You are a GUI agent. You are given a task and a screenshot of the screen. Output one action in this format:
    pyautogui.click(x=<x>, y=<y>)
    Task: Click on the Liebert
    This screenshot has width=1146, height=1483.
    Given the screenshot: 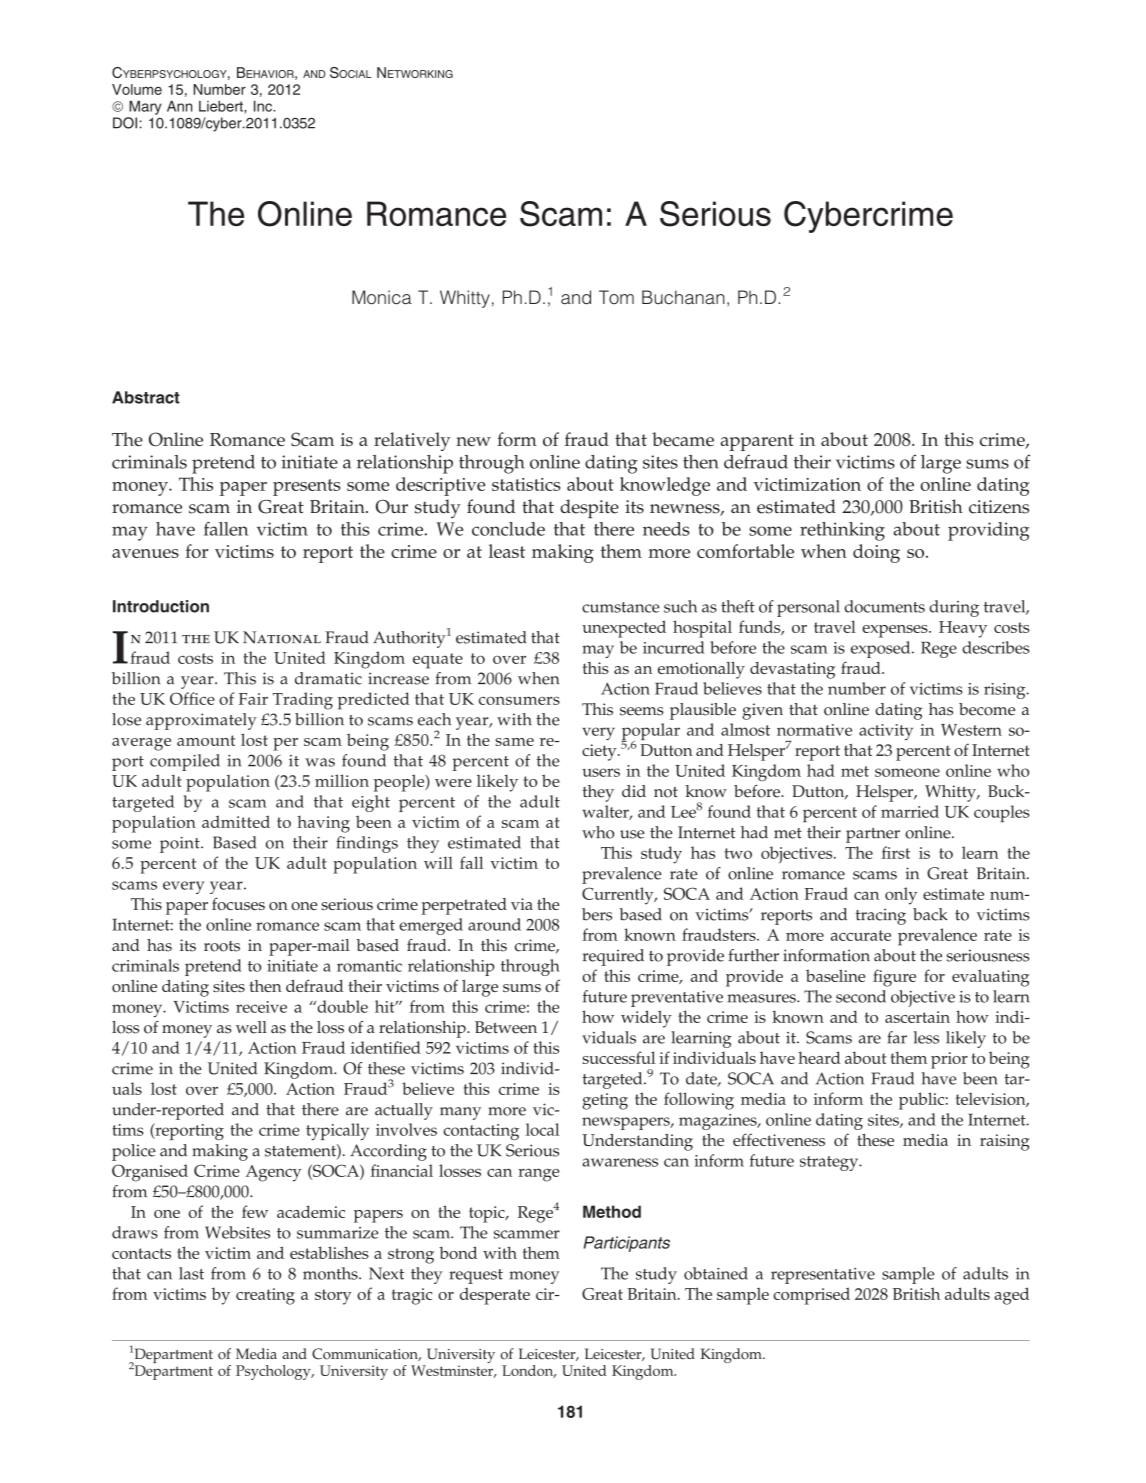 What is the action you would take?
    pyautogui.click(x=222, y=106)
